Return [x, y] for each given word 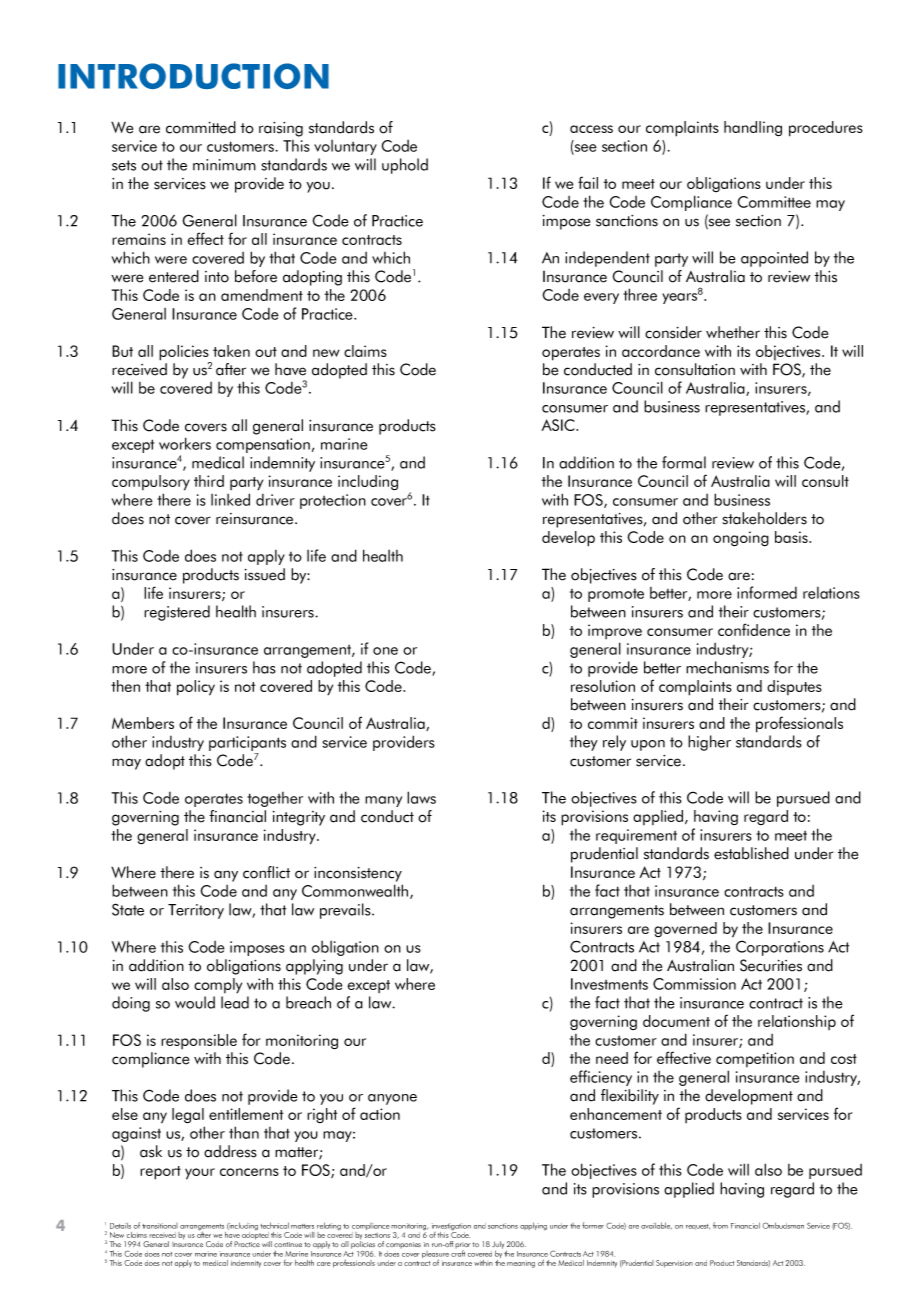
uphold [405, 166]
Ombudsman [783, 1225]
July [498, 1246]
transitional [160, 1226]
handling [753, 129]
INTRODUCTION [193, 76]
